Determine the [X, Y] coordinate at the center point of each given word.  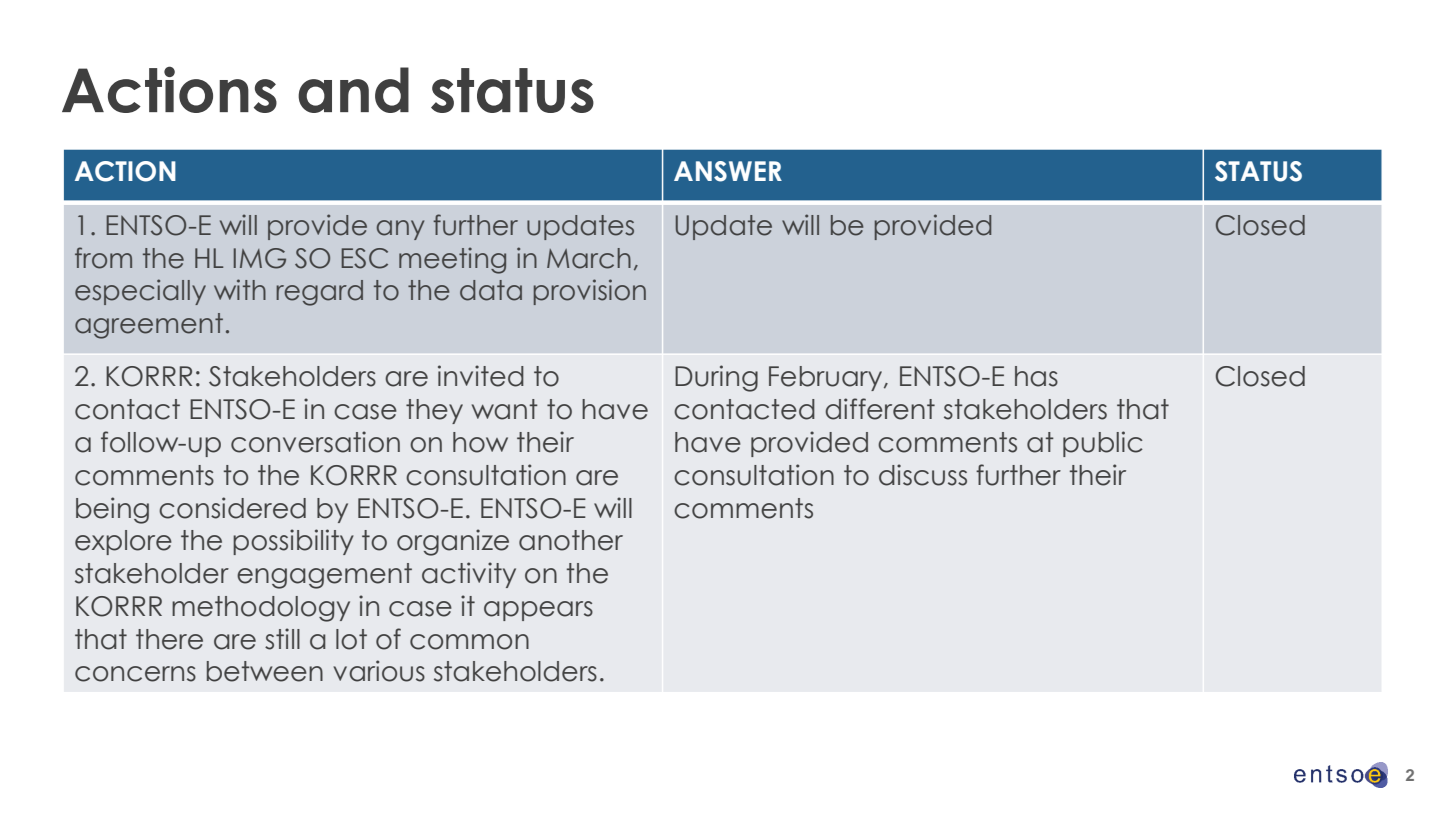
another [571, 540]
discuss [923, 475]
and [353, 90]
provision [590, 292]
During [716, 378]
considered [232, 508]
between [265, 671]
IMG [260, 258]
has [1036, 376]
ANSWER [728, 171]
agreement [149, 326]
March [589, 258]
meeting [452, 260]
